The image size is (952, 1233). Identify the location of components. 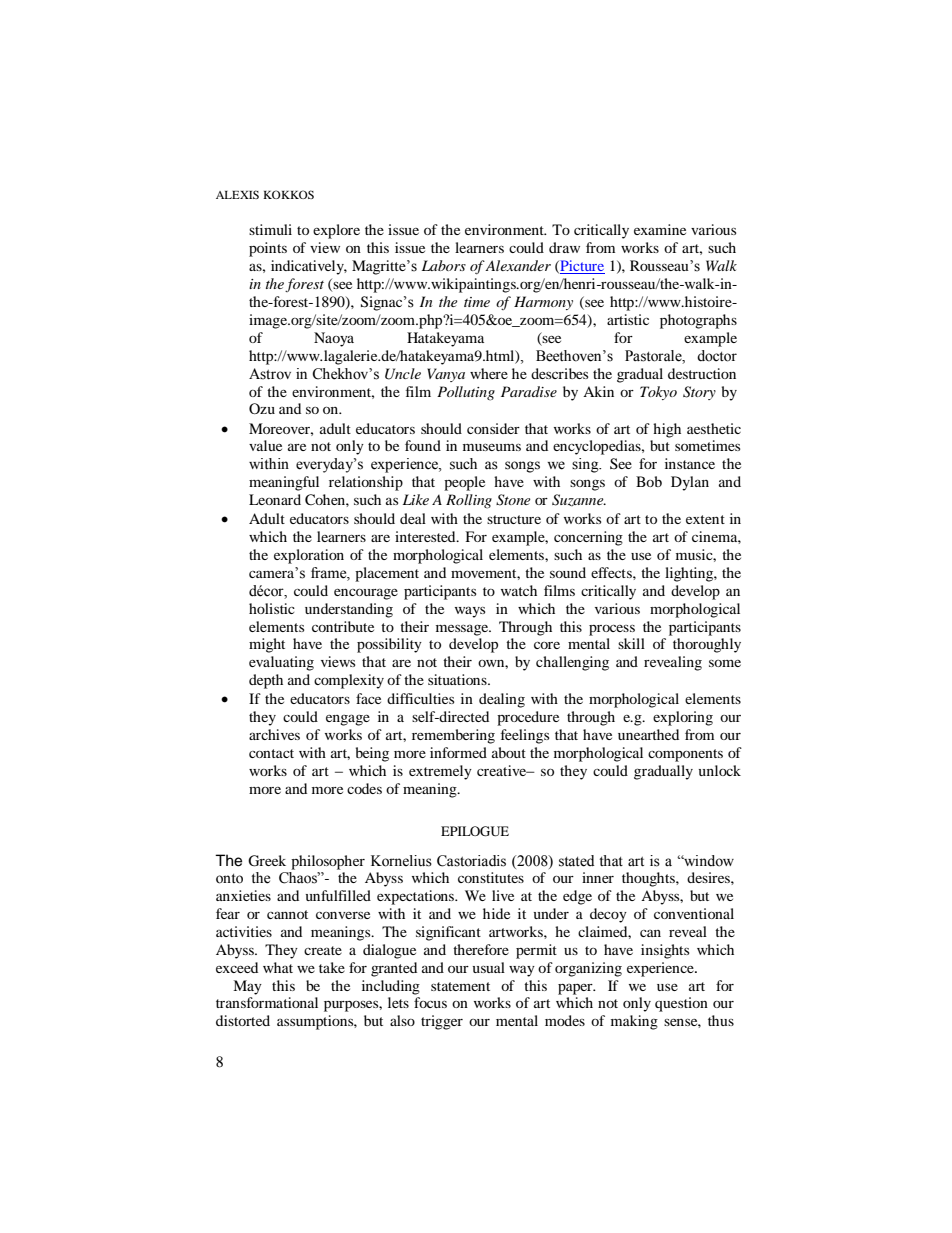
(685, 755).
